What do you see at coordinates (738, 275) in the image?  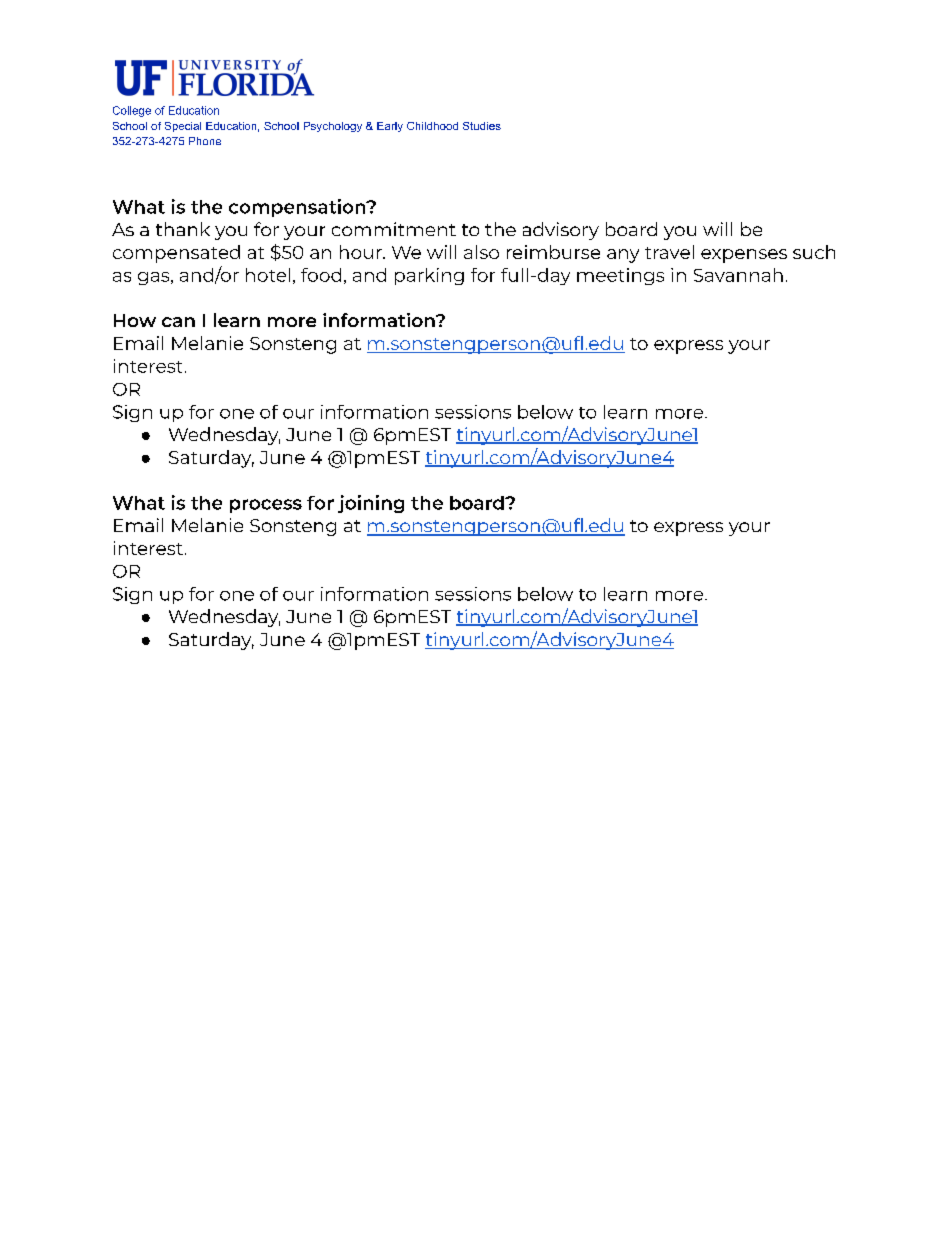 I see `Savannah` at bounding box center [738, 275].
